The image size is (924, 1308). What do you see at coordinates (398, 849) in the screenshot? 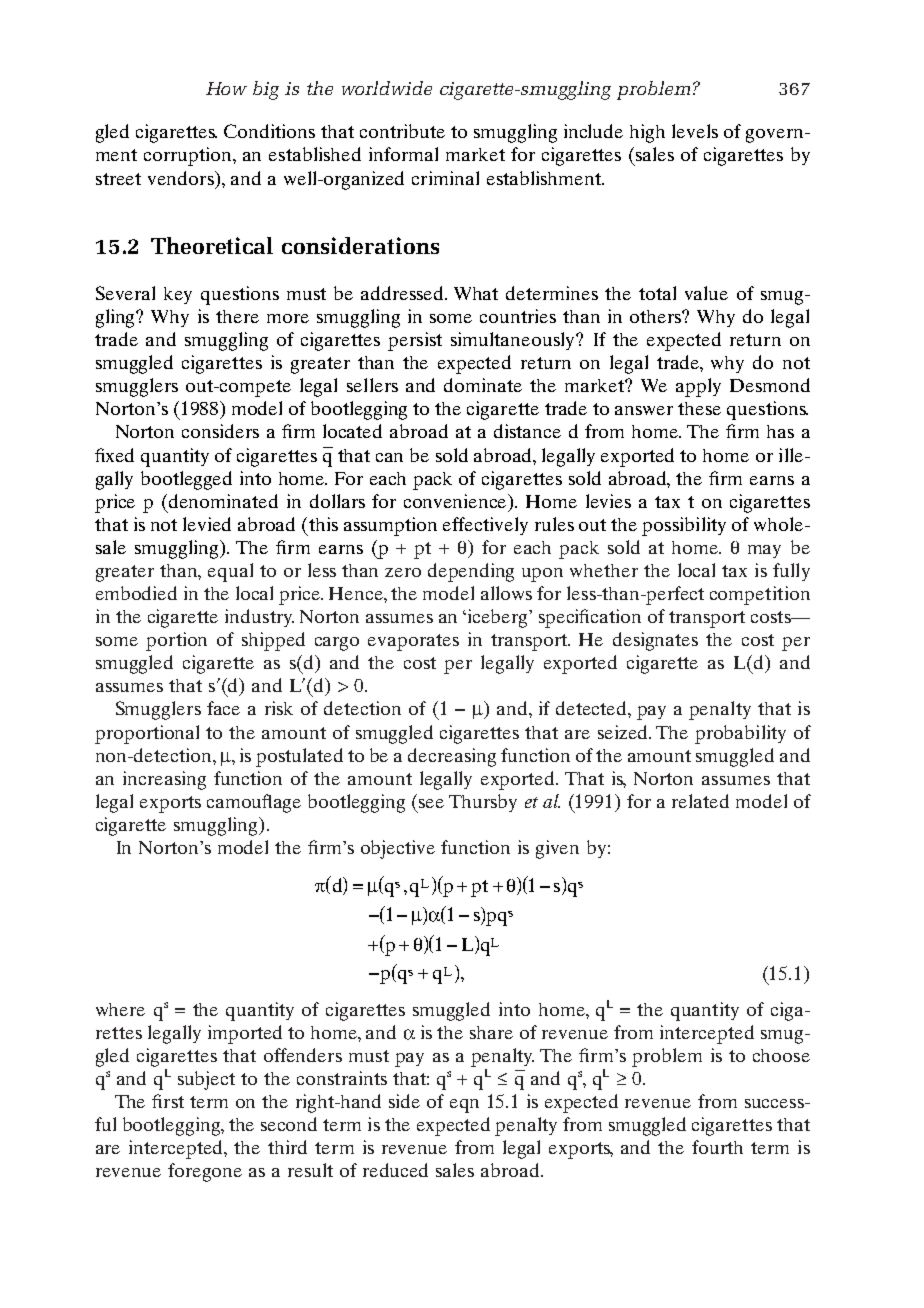
I see `objective` at bounding box center [398, 849].
